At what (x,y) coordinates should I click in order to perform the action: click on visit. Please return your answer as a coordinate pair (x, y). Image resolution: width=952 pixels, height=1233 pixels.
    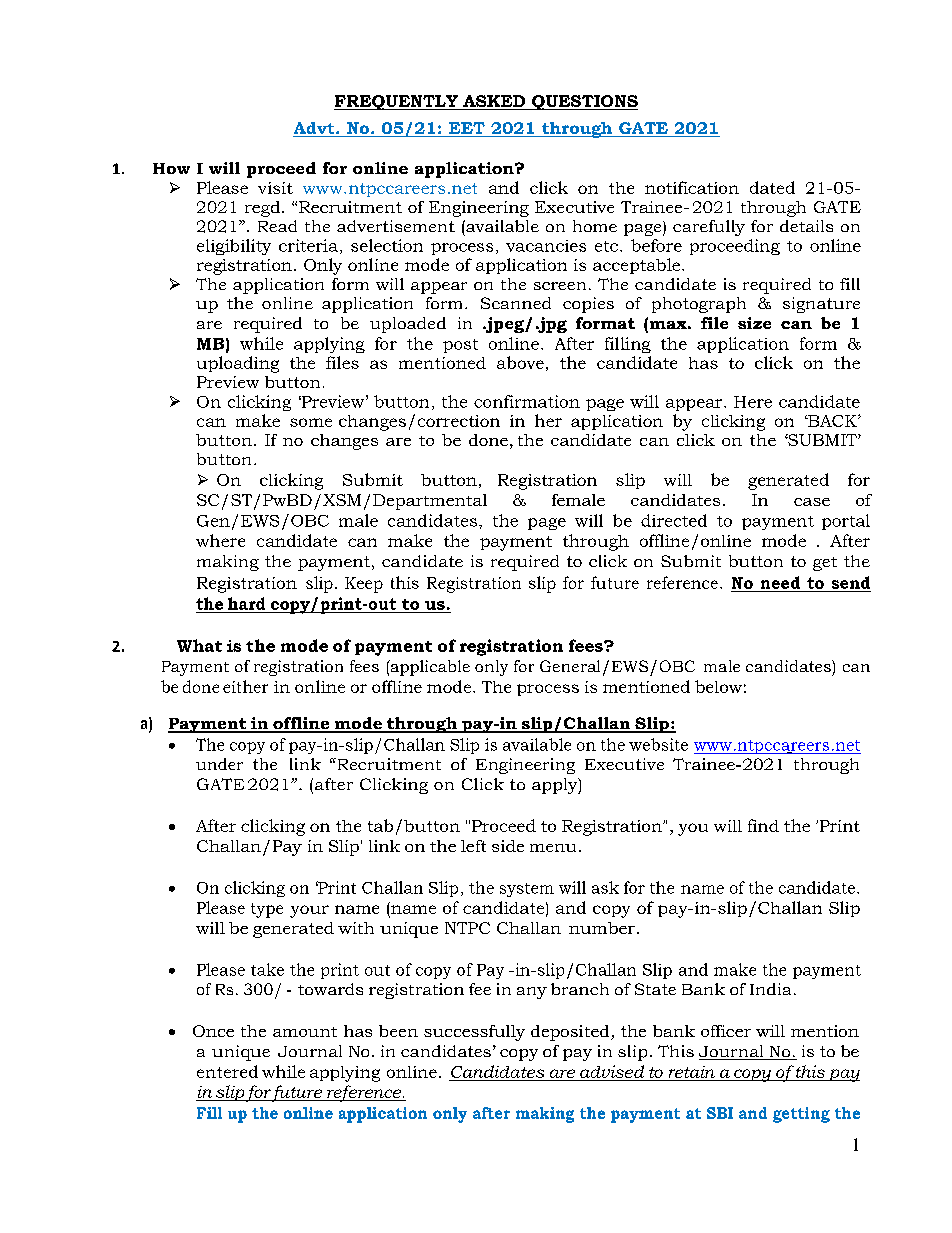
    Looking at the image, I should click on (275, 188).
